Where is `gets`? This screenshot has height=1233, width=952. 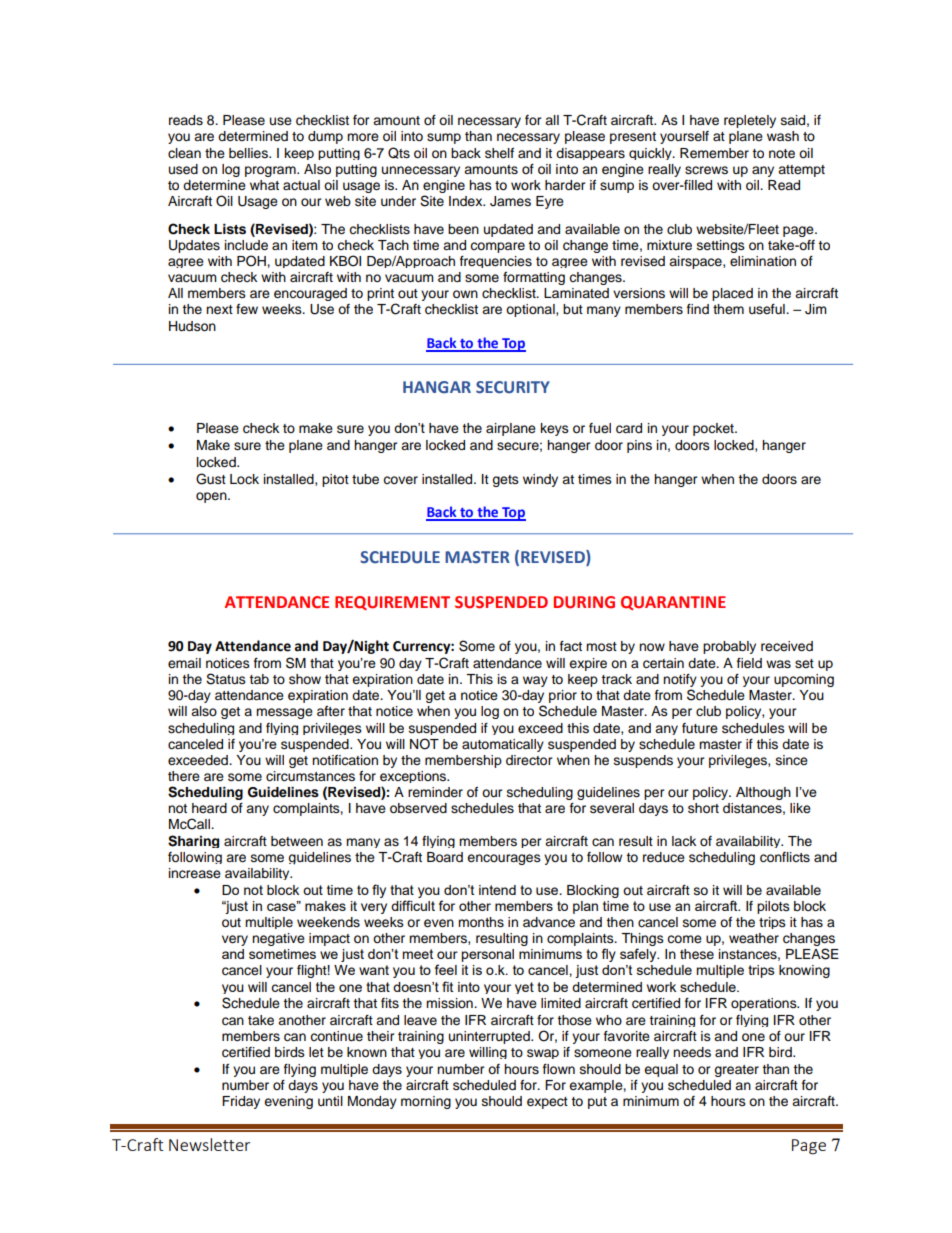
gets is located at coordinates (505, 481).
